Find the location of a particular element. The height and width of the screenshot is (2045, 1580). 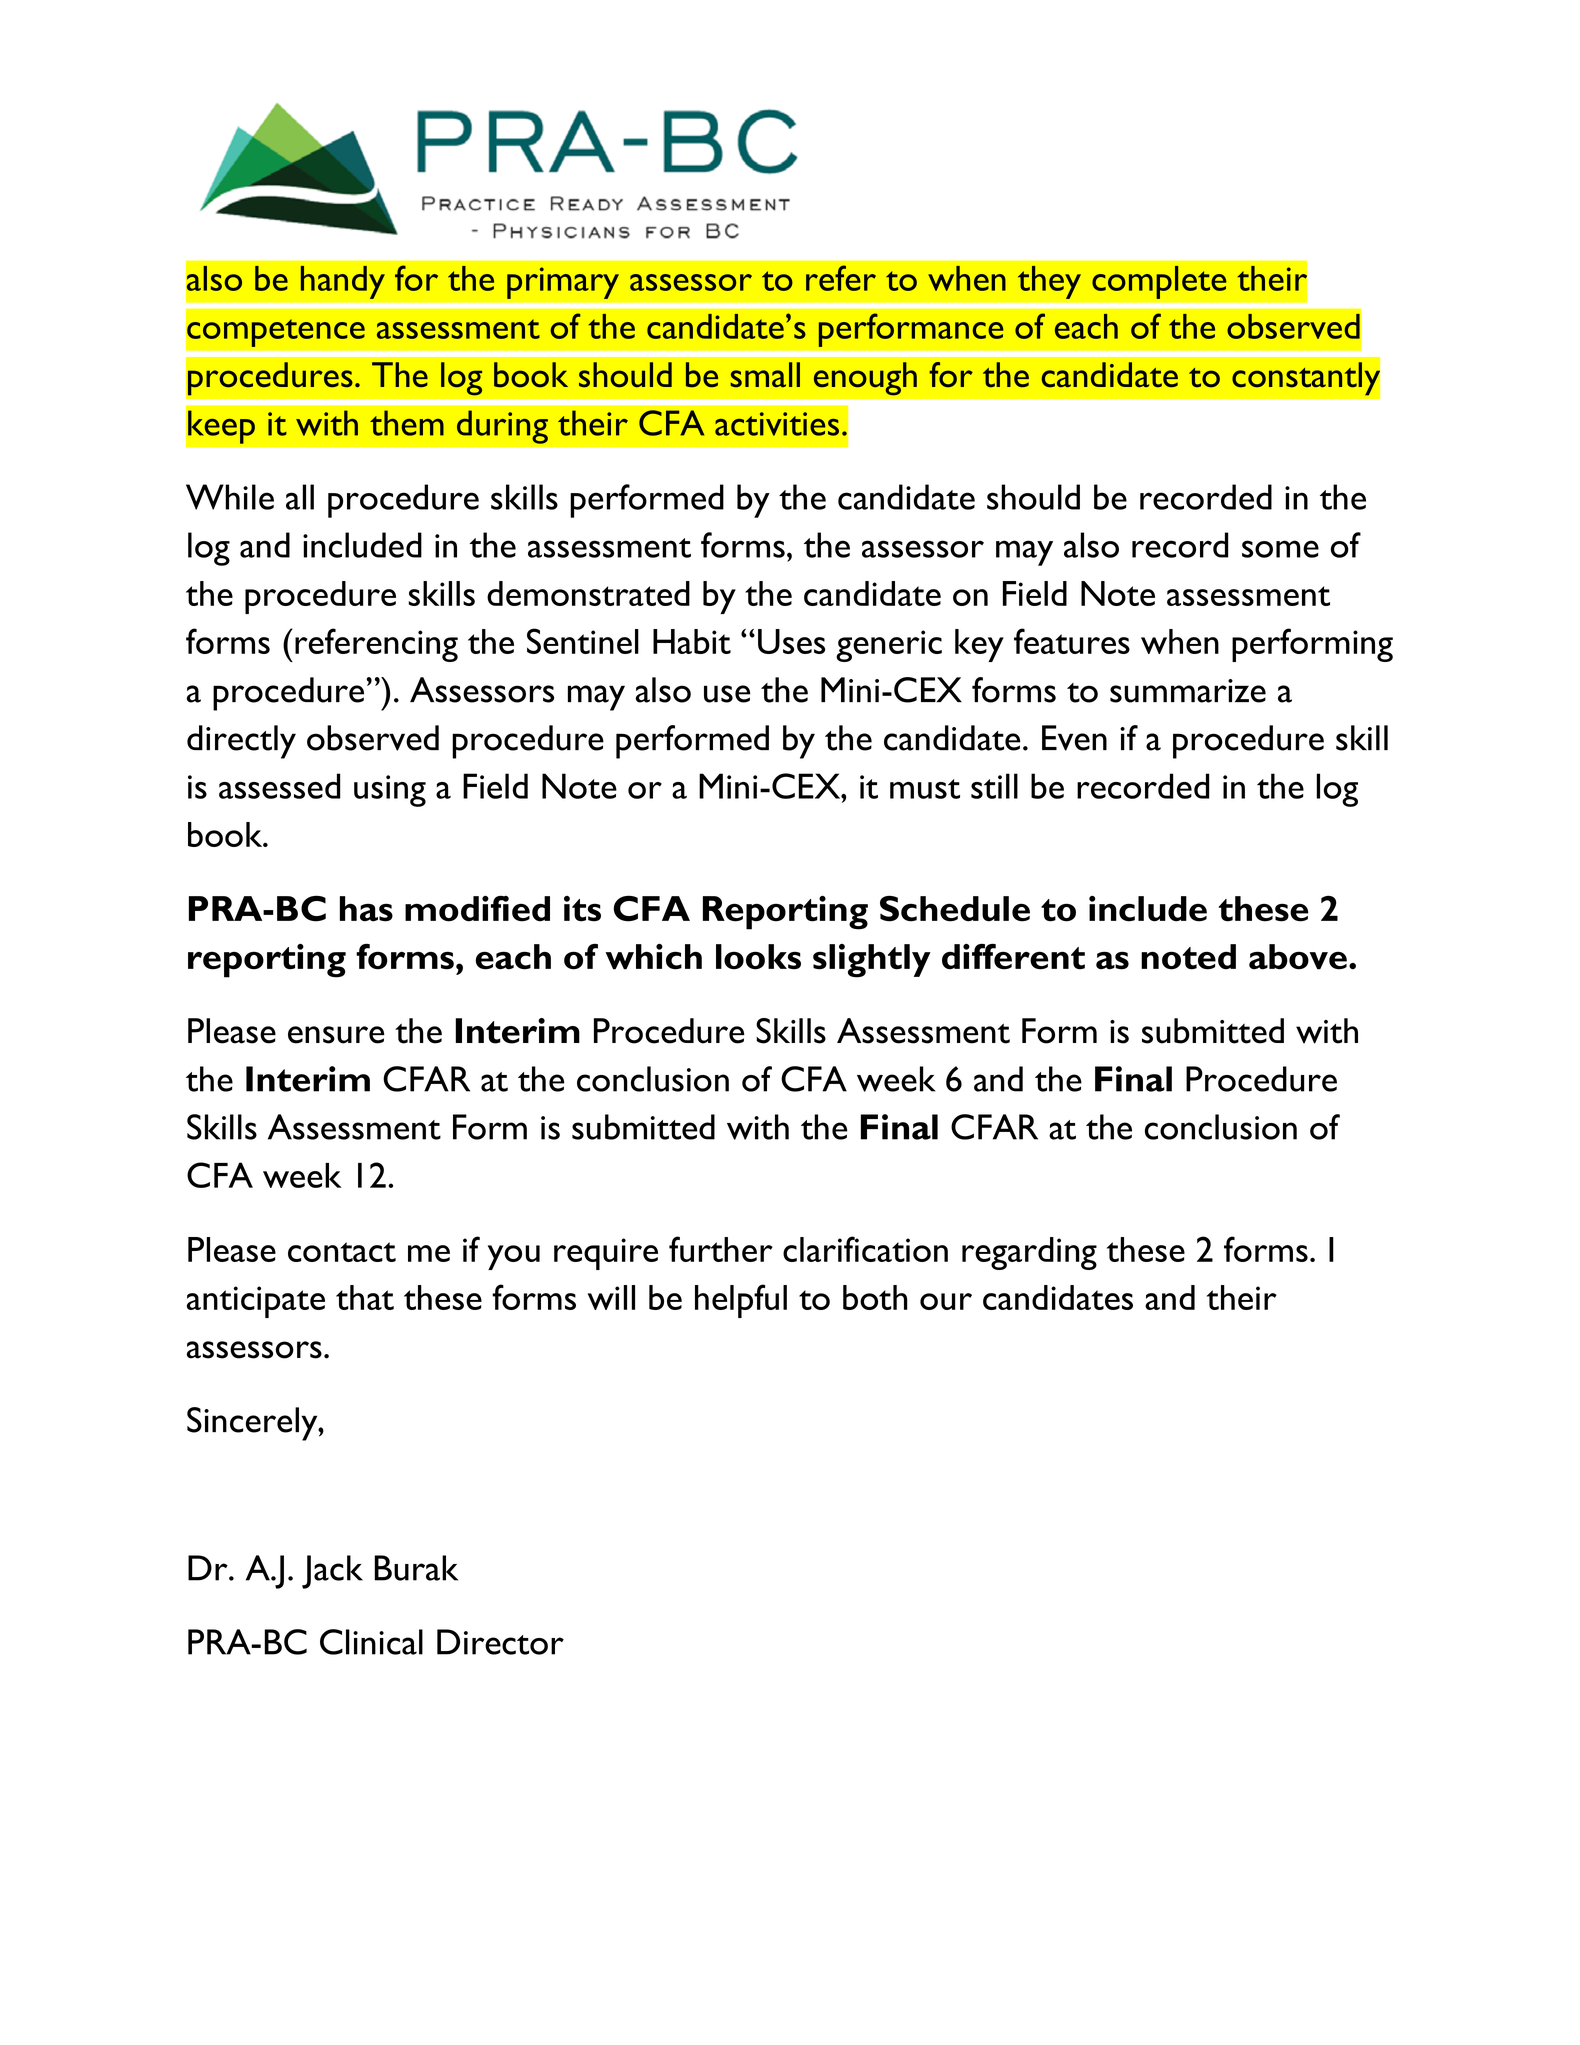

small is located at coordinates (765, 375).
